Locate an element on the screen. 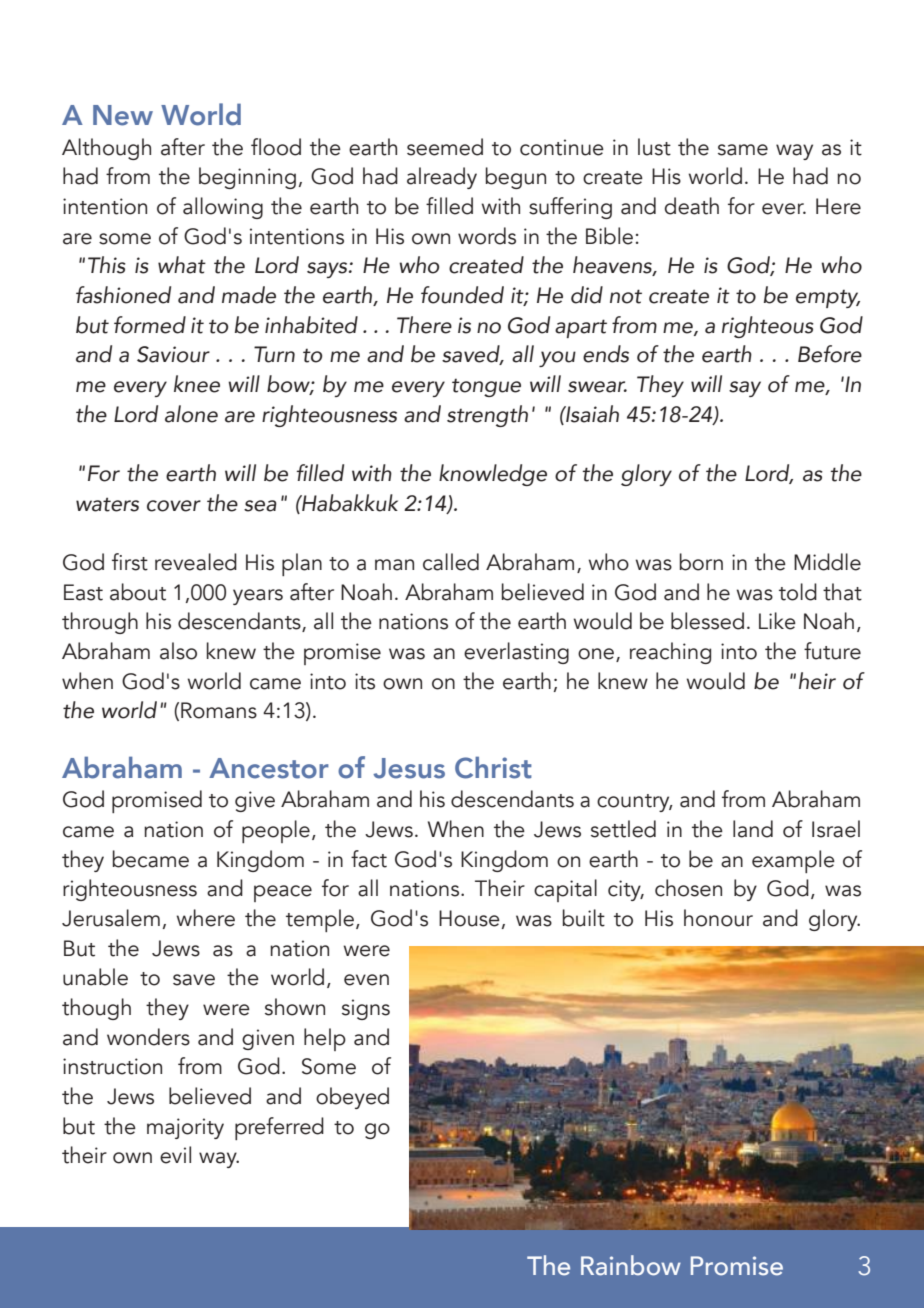 The image size is (924, 1308). House is located at coordinates (469, 918).
